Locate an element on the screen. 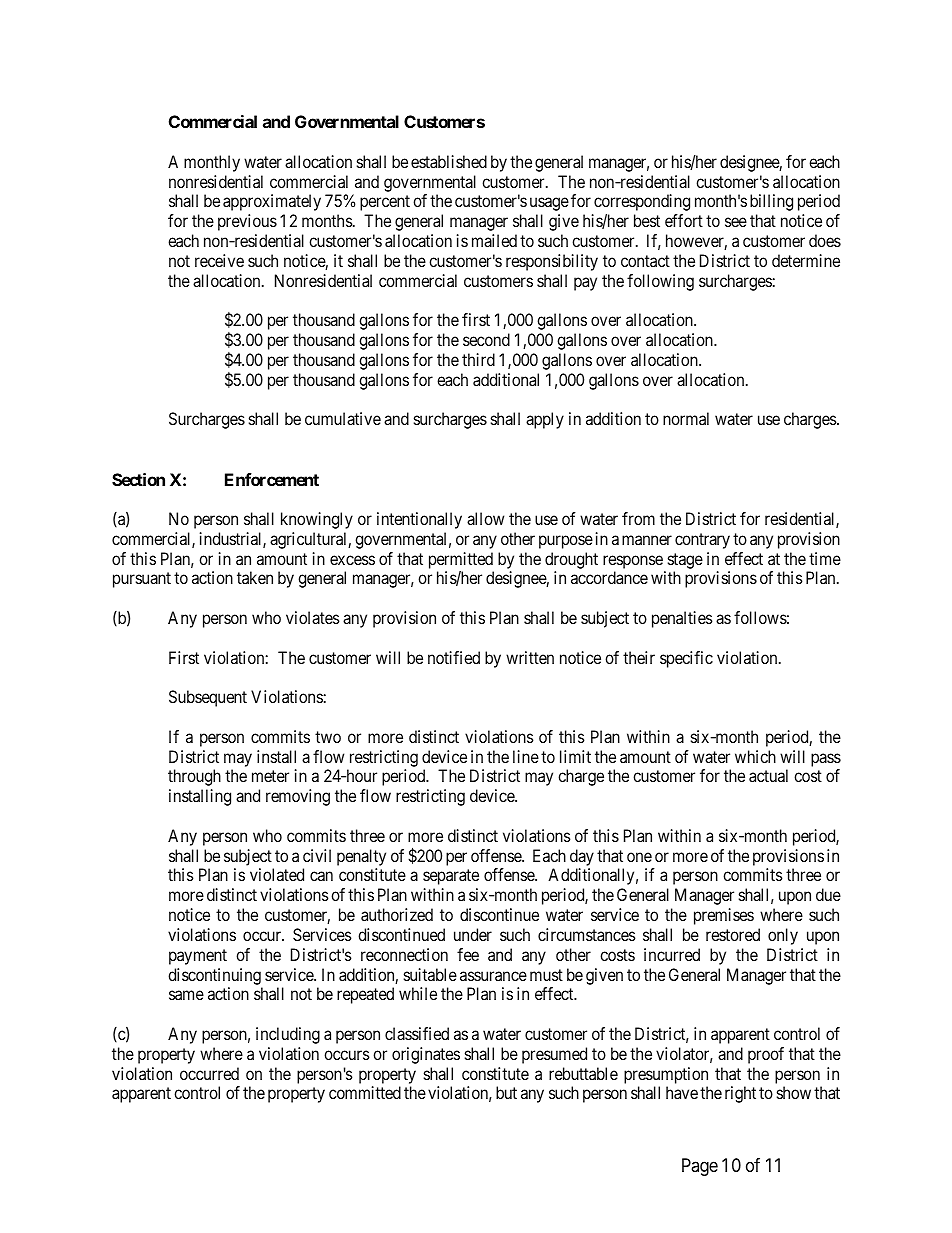 This screenshot has height=1233, width=952. third is located at coordinates (478, 359).
